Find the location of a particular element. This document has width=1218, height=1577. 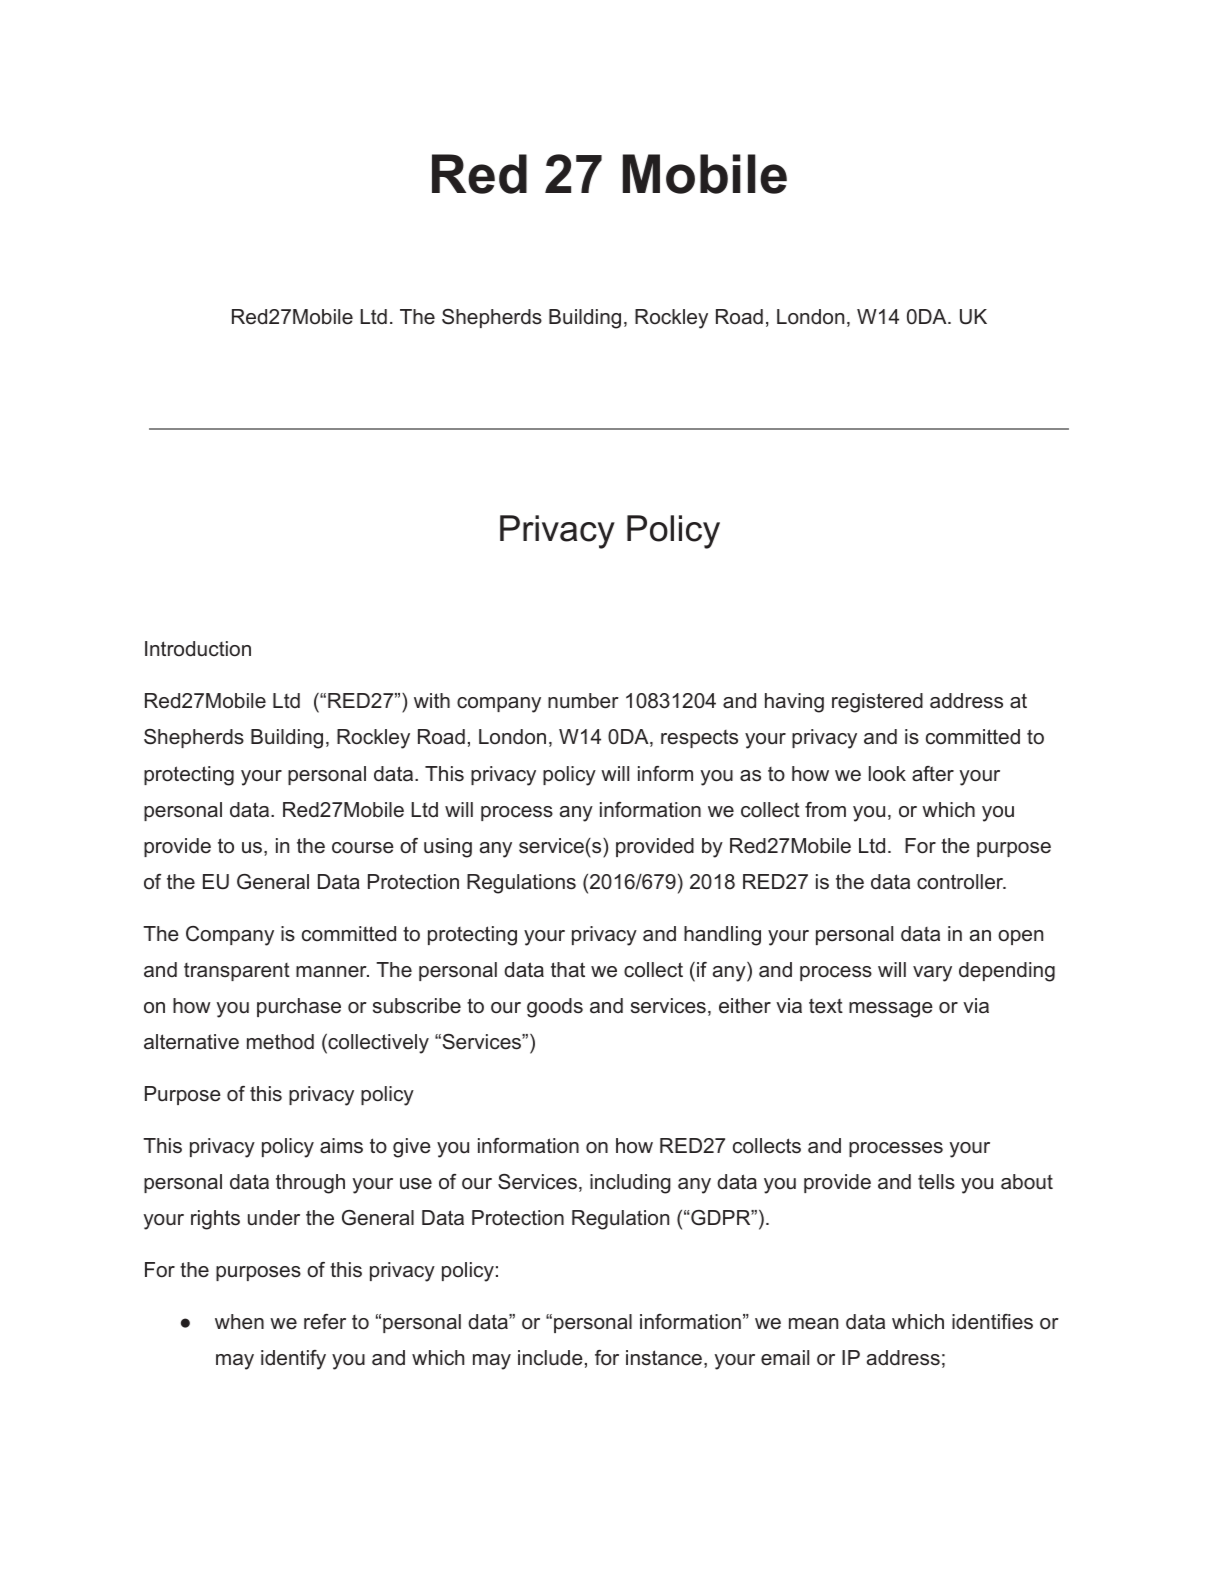

using is located at coordinates (448, 848).
